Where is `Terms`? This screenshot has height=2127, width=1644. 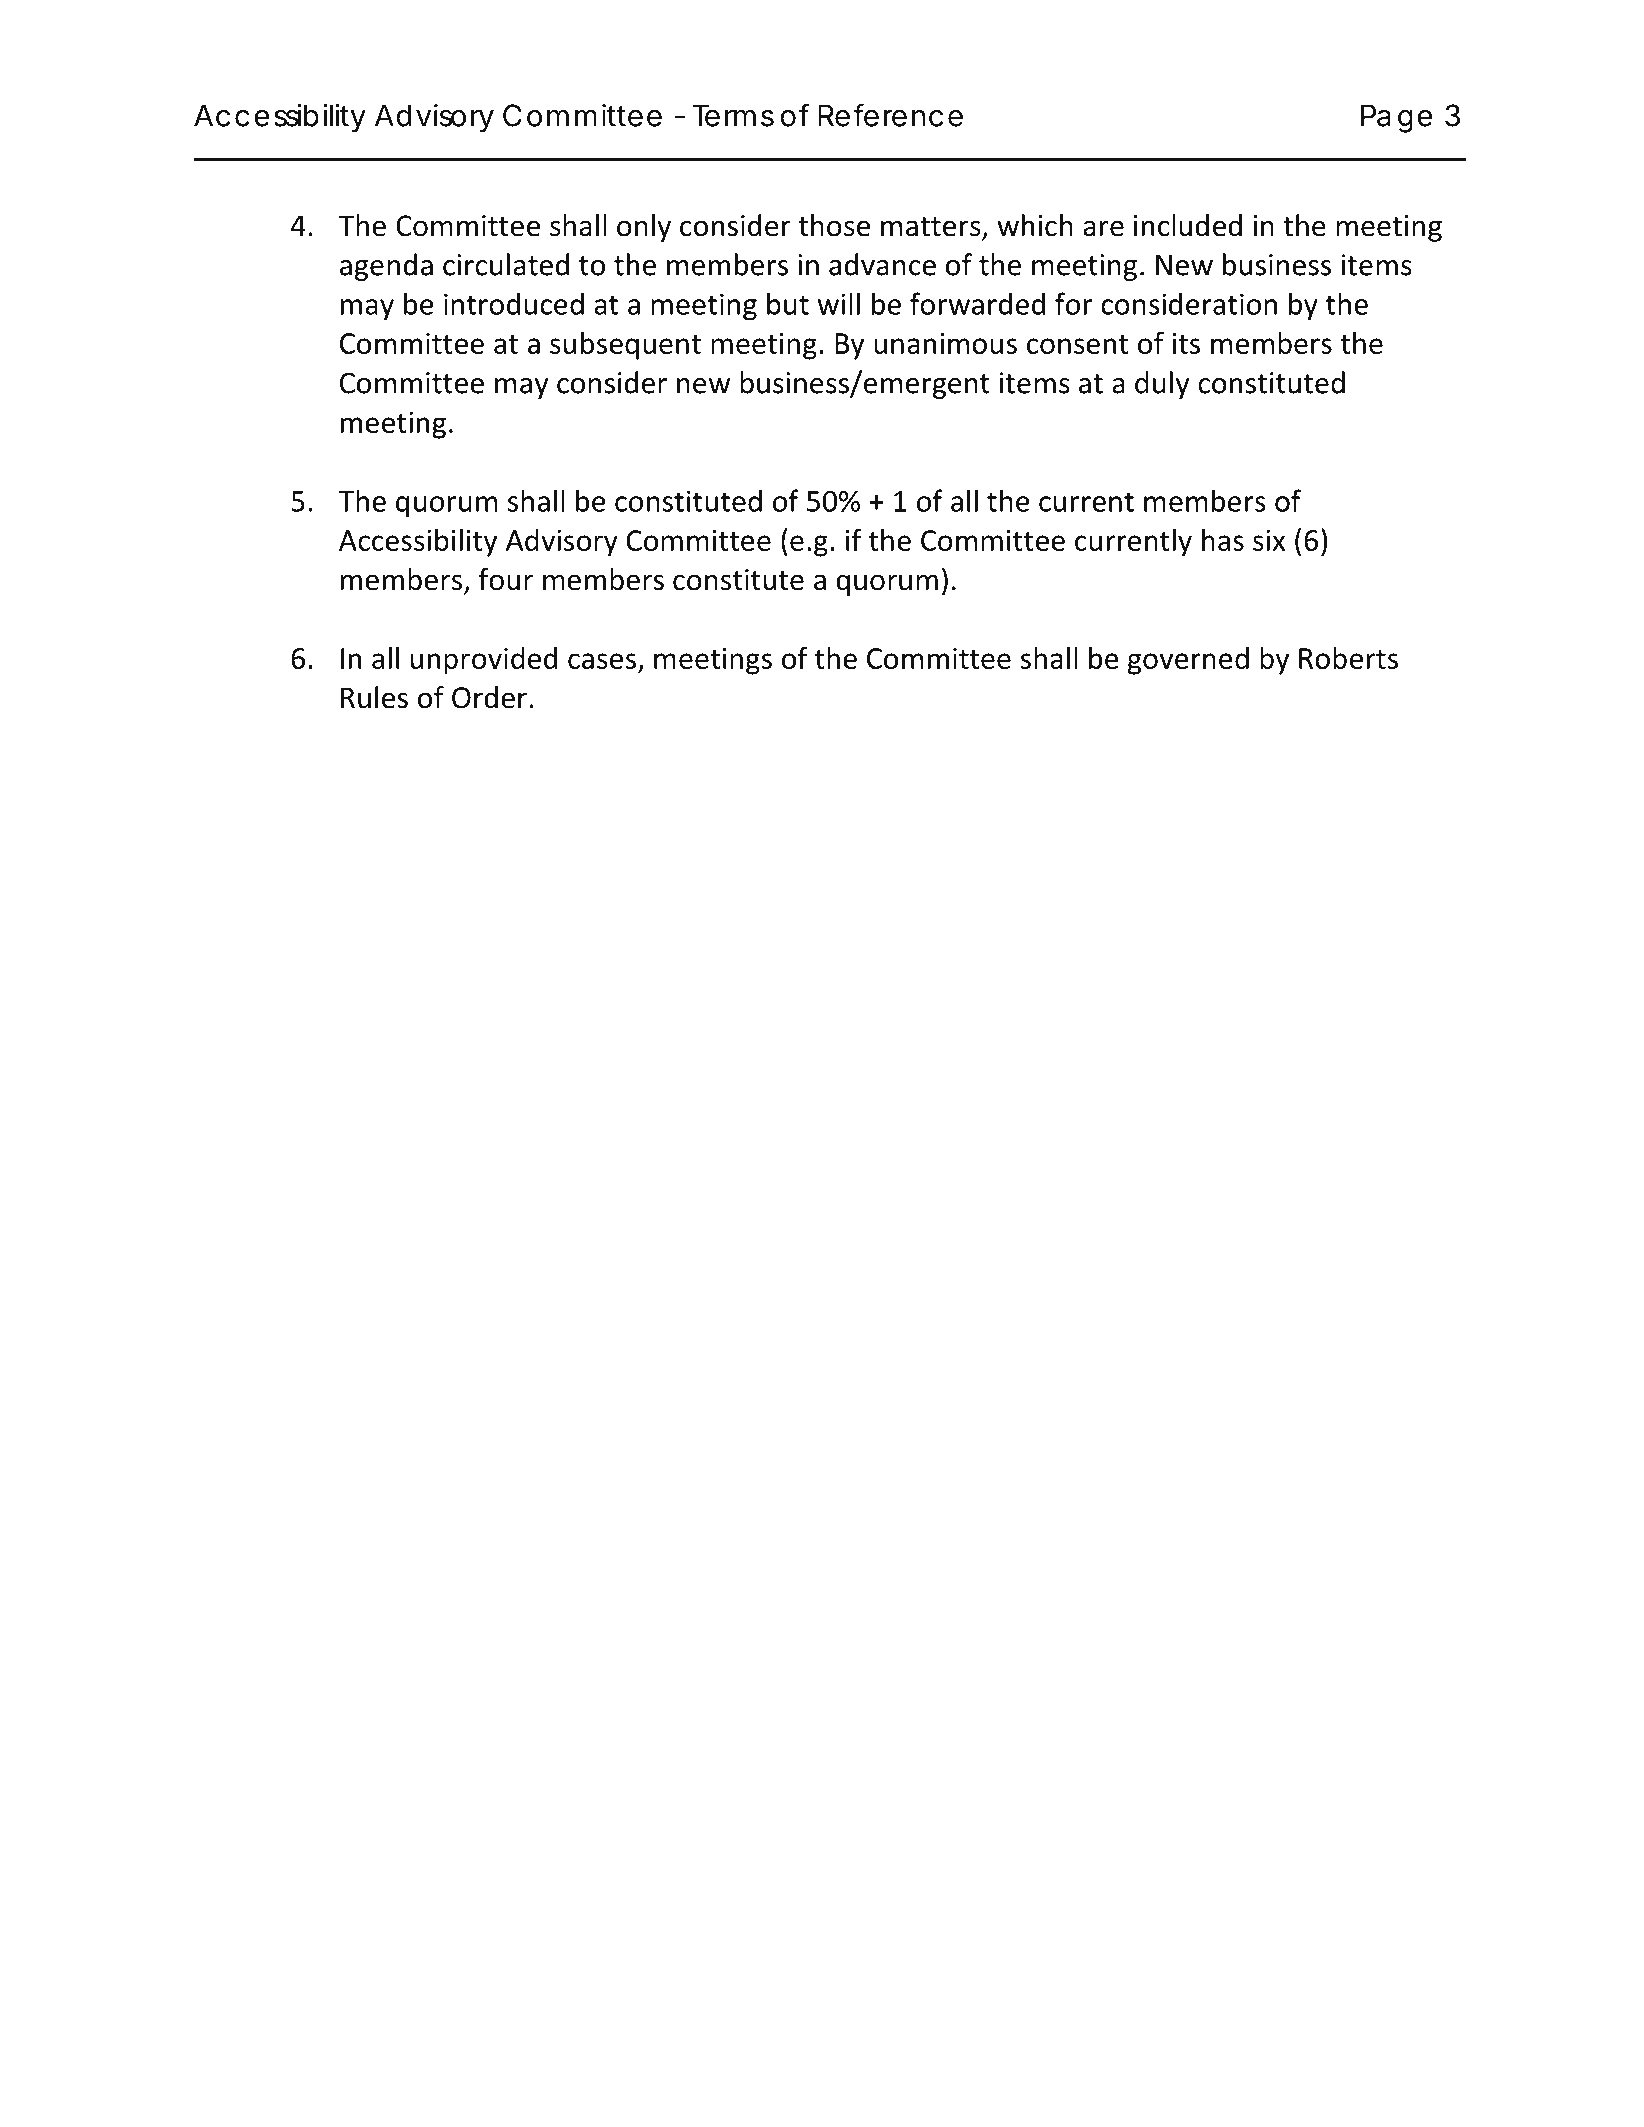 Terms is located at coordinates (733, 115).
